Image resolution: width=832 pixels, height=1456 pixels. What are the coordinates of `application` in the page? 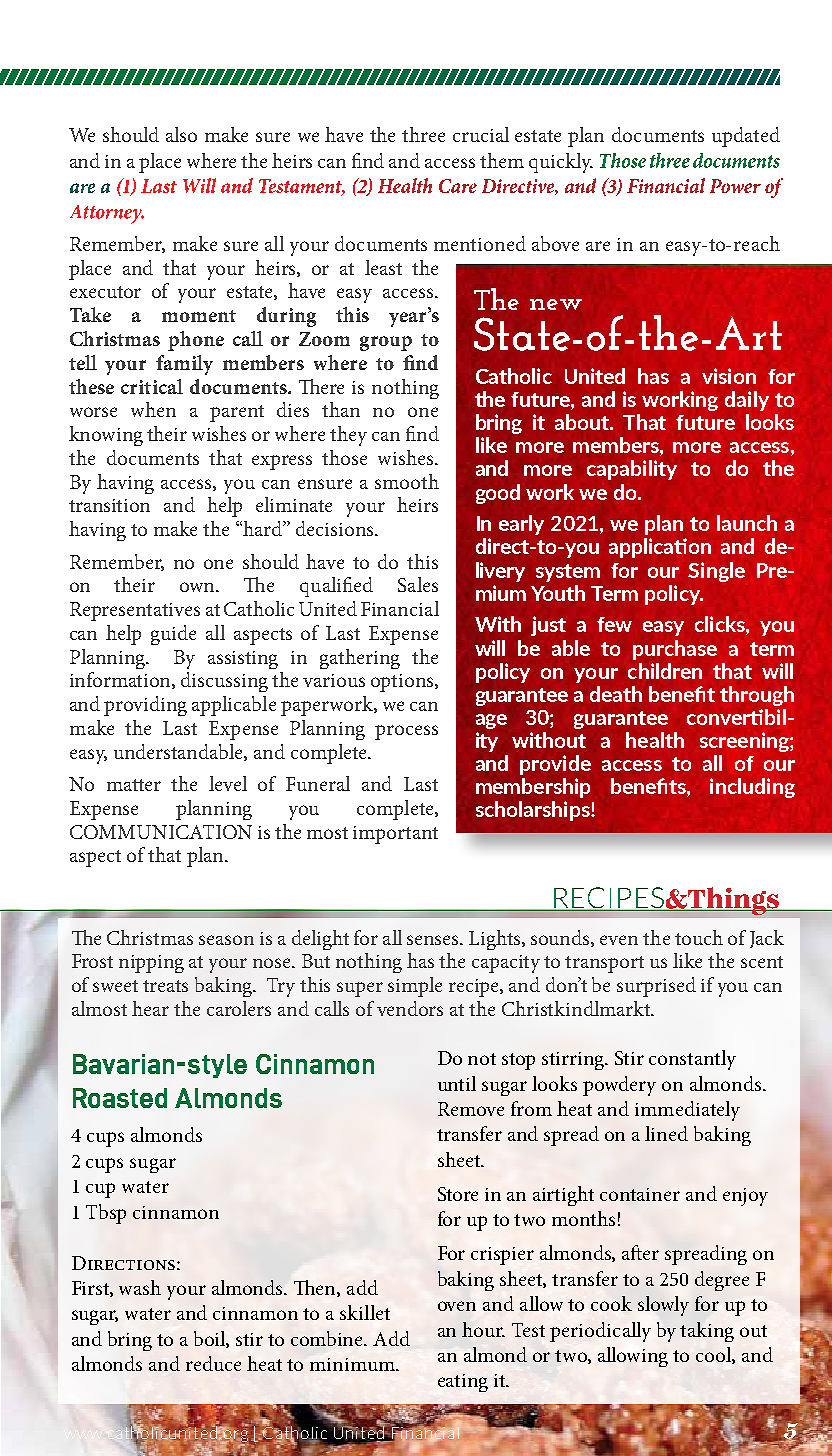 It's located at (660, 548).
